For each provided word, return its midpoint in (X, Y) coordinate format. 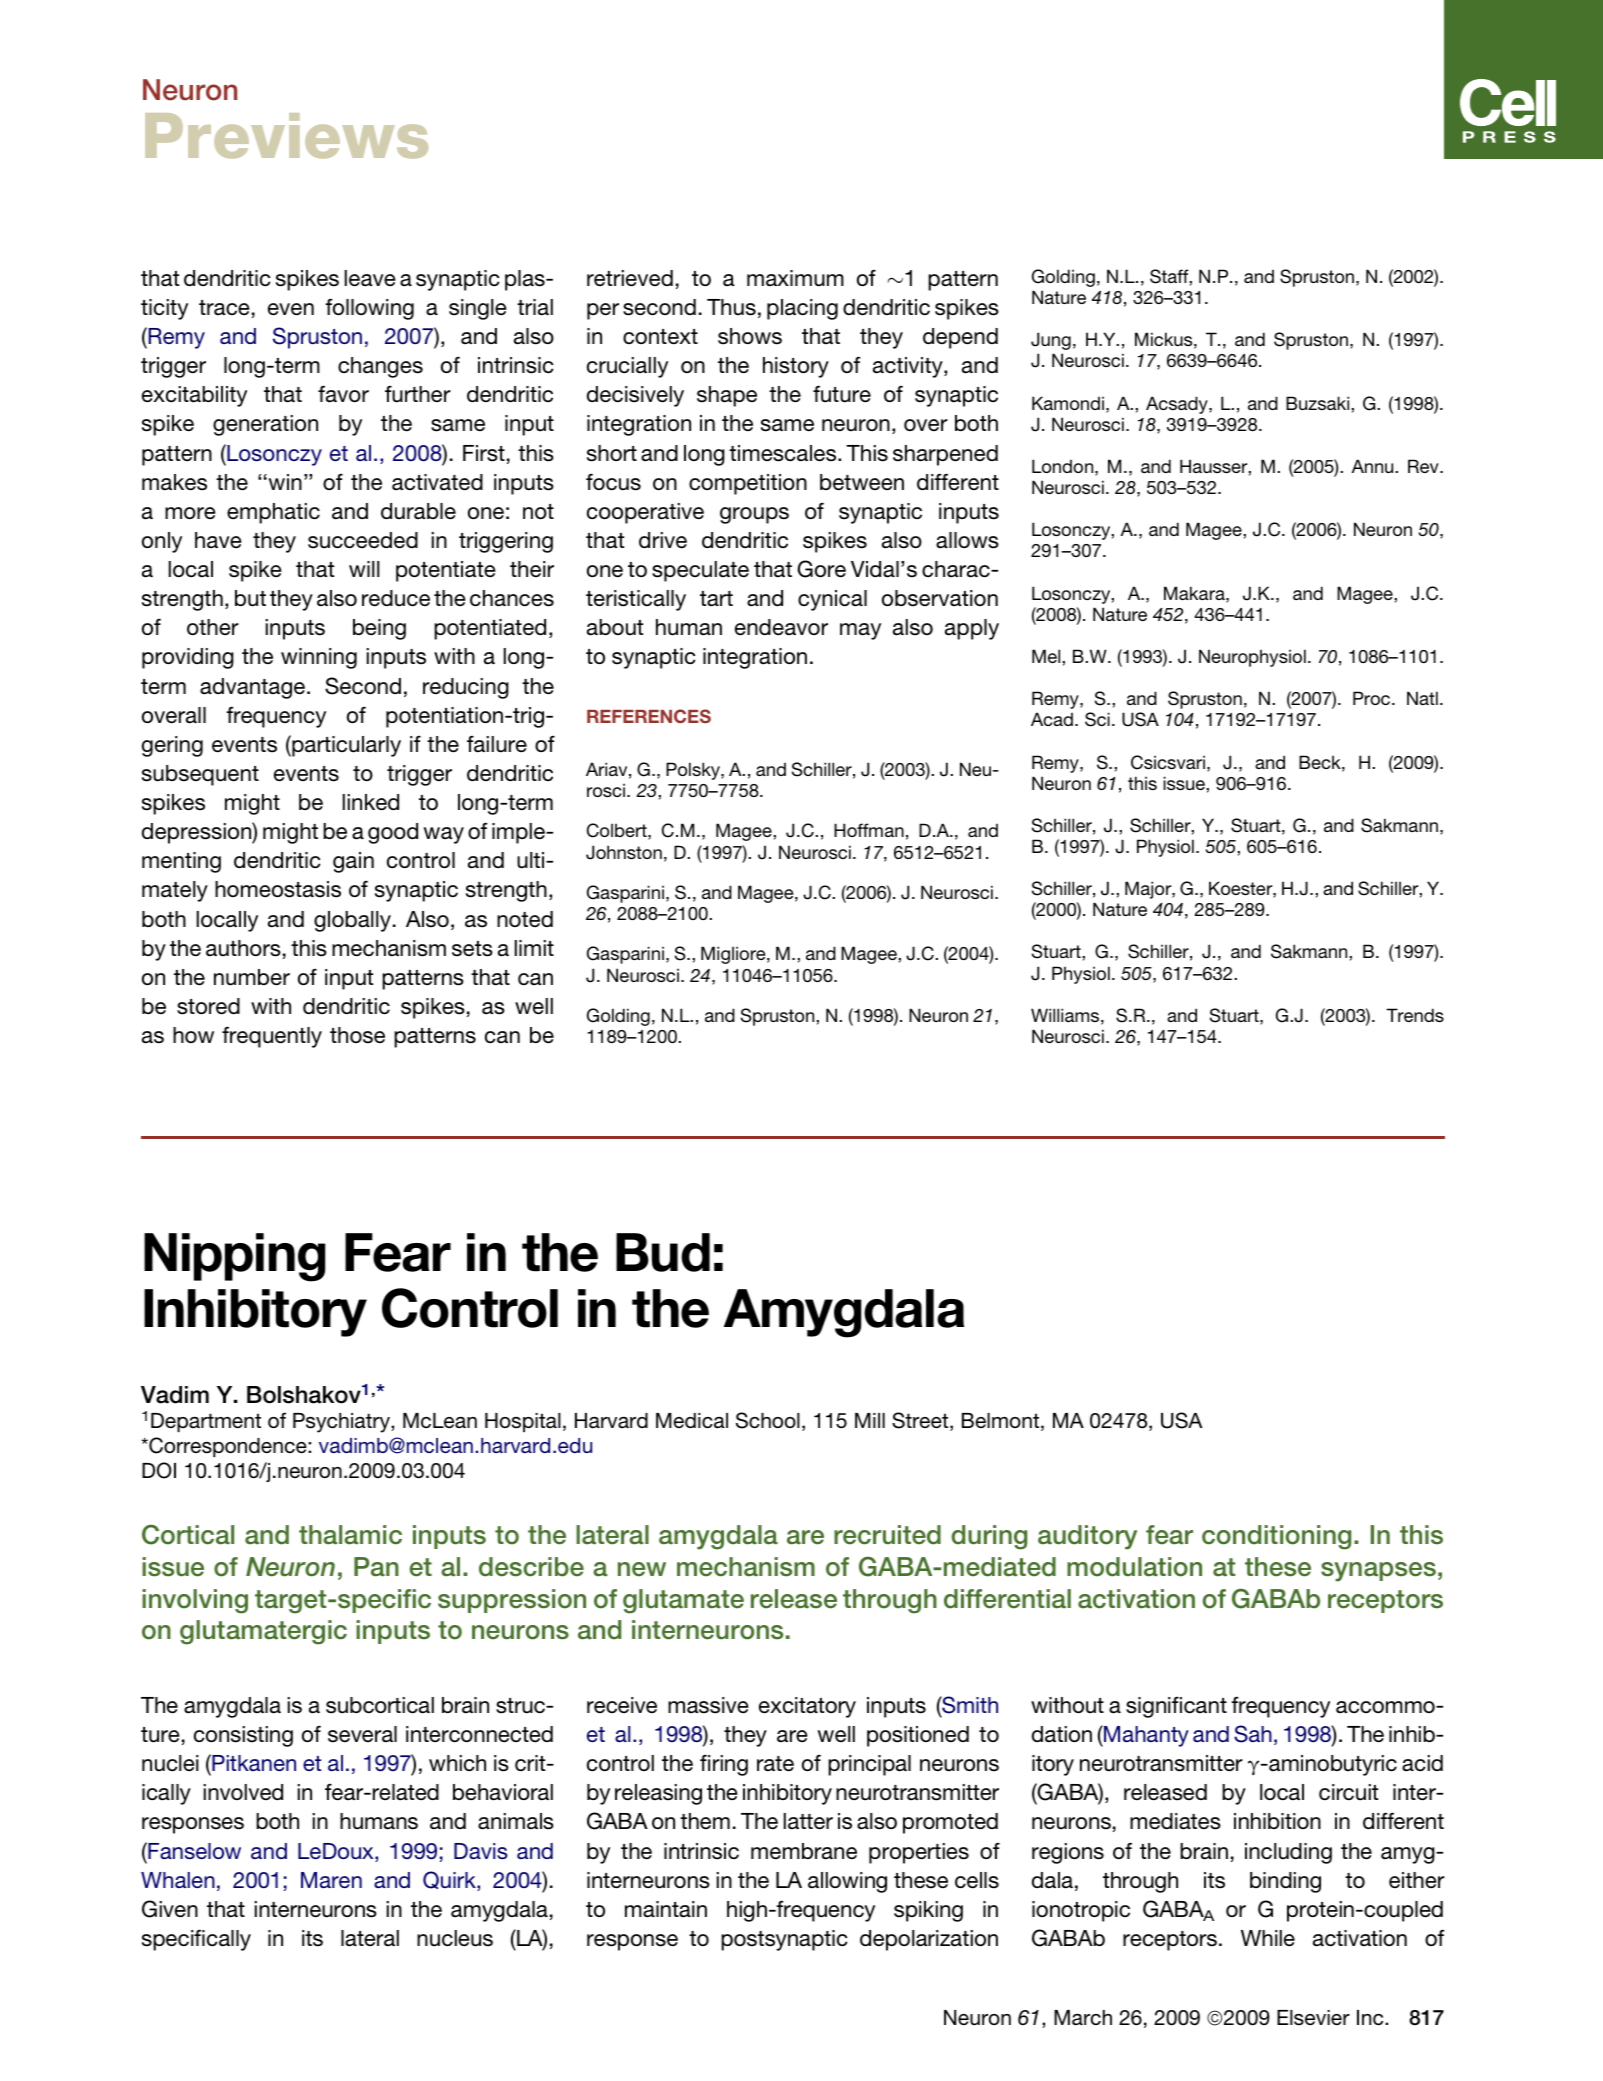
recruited (887, 1535)
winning (319, 658)
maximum (795, 278)
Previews (286, 136)
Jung (1051, 341)
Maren (331, 1880)
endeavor (781, 627)
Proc (1373, 698)
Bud (663, 1252)
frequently (272, 1037)
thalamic (350, 1535)
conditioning (1276, 1537)
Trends (1415, 1015)
